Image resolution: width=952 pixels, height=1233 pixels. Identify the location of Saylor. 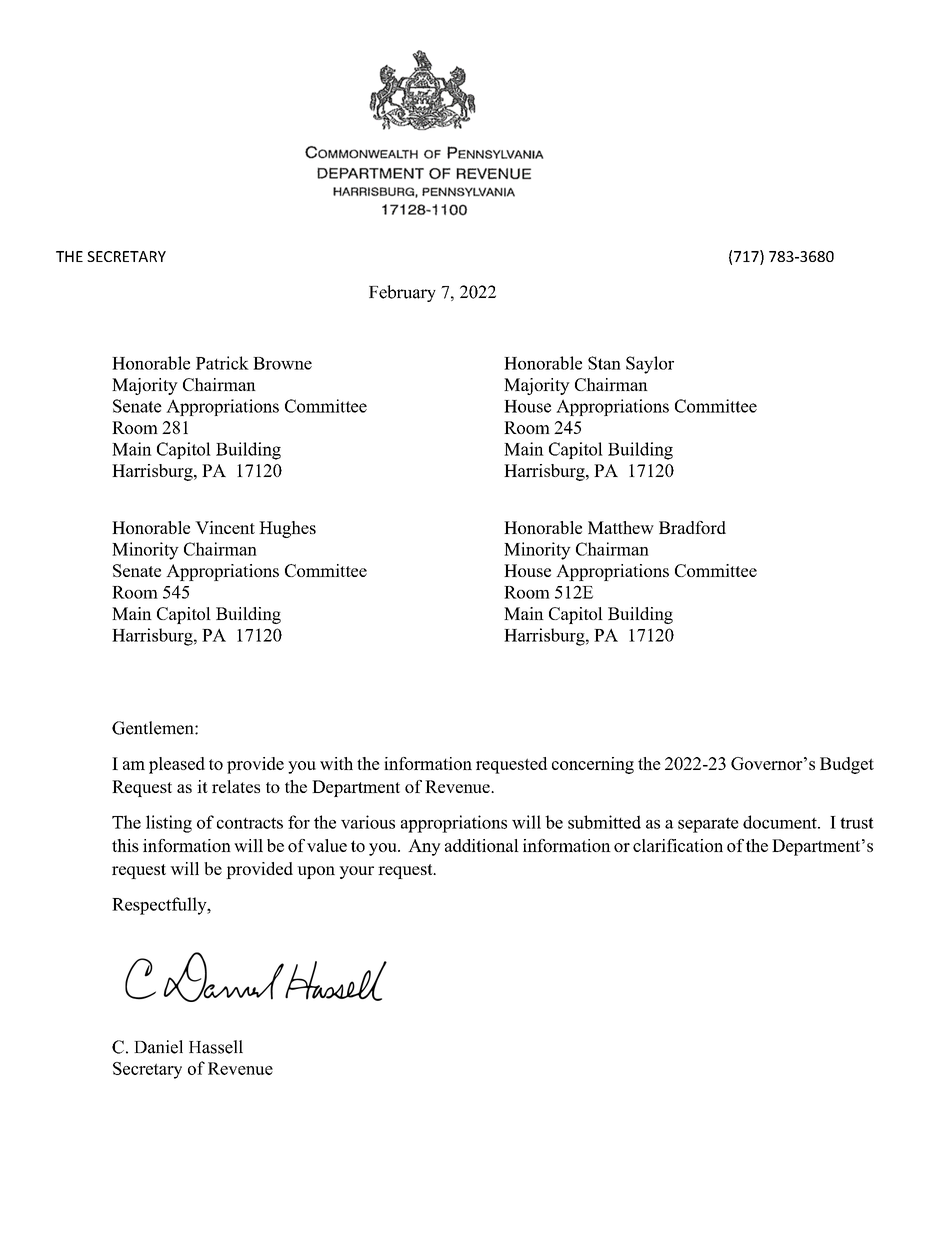
(650, 365).
